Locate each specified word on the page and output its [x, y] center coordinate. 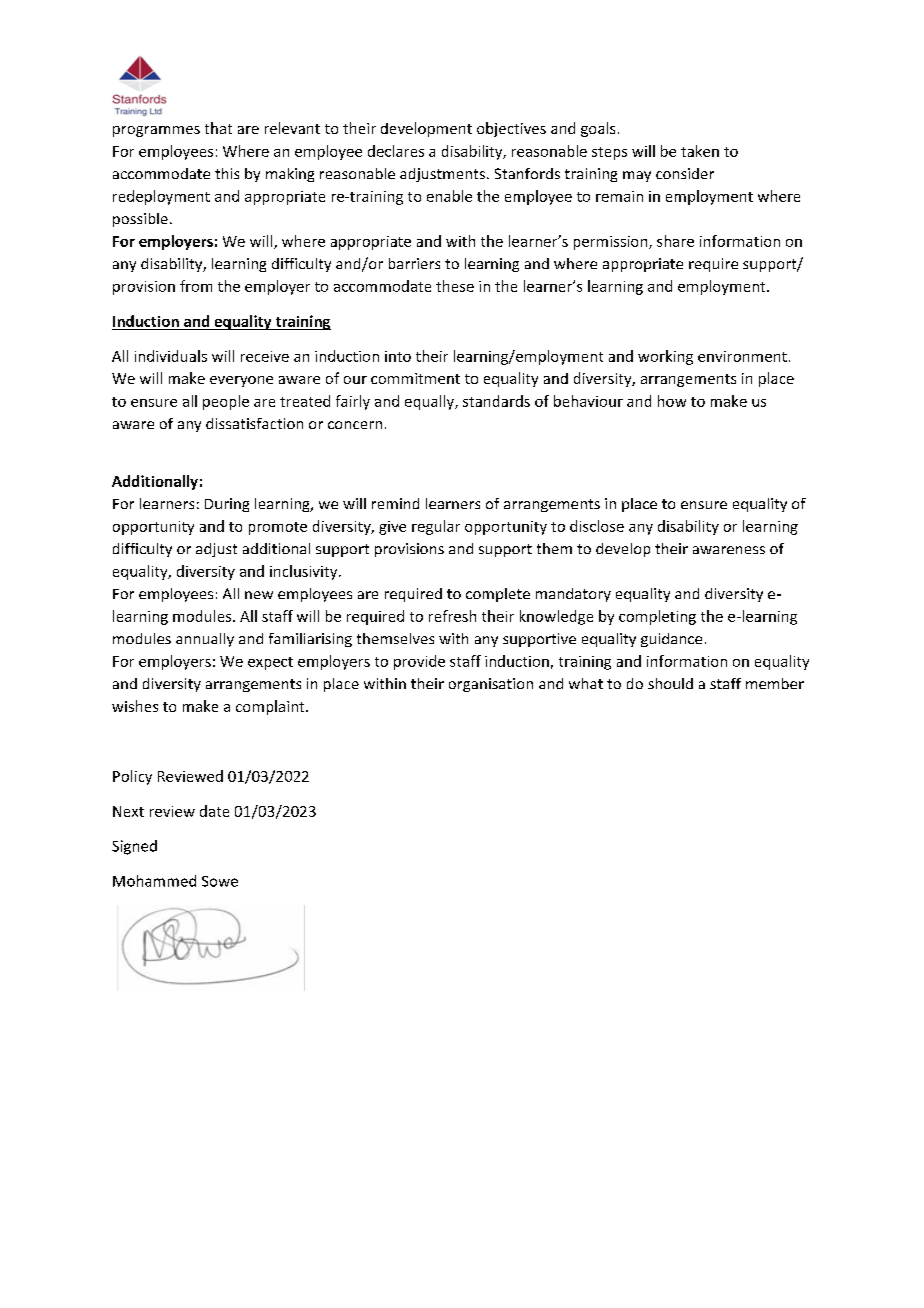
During [227, 505]
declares [396, 151]
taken [700, 151]
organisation [491, 685]
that [218, 128]
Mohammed [154, 881]
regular [436, 527]
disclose [597, 526]
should [670, 683]
